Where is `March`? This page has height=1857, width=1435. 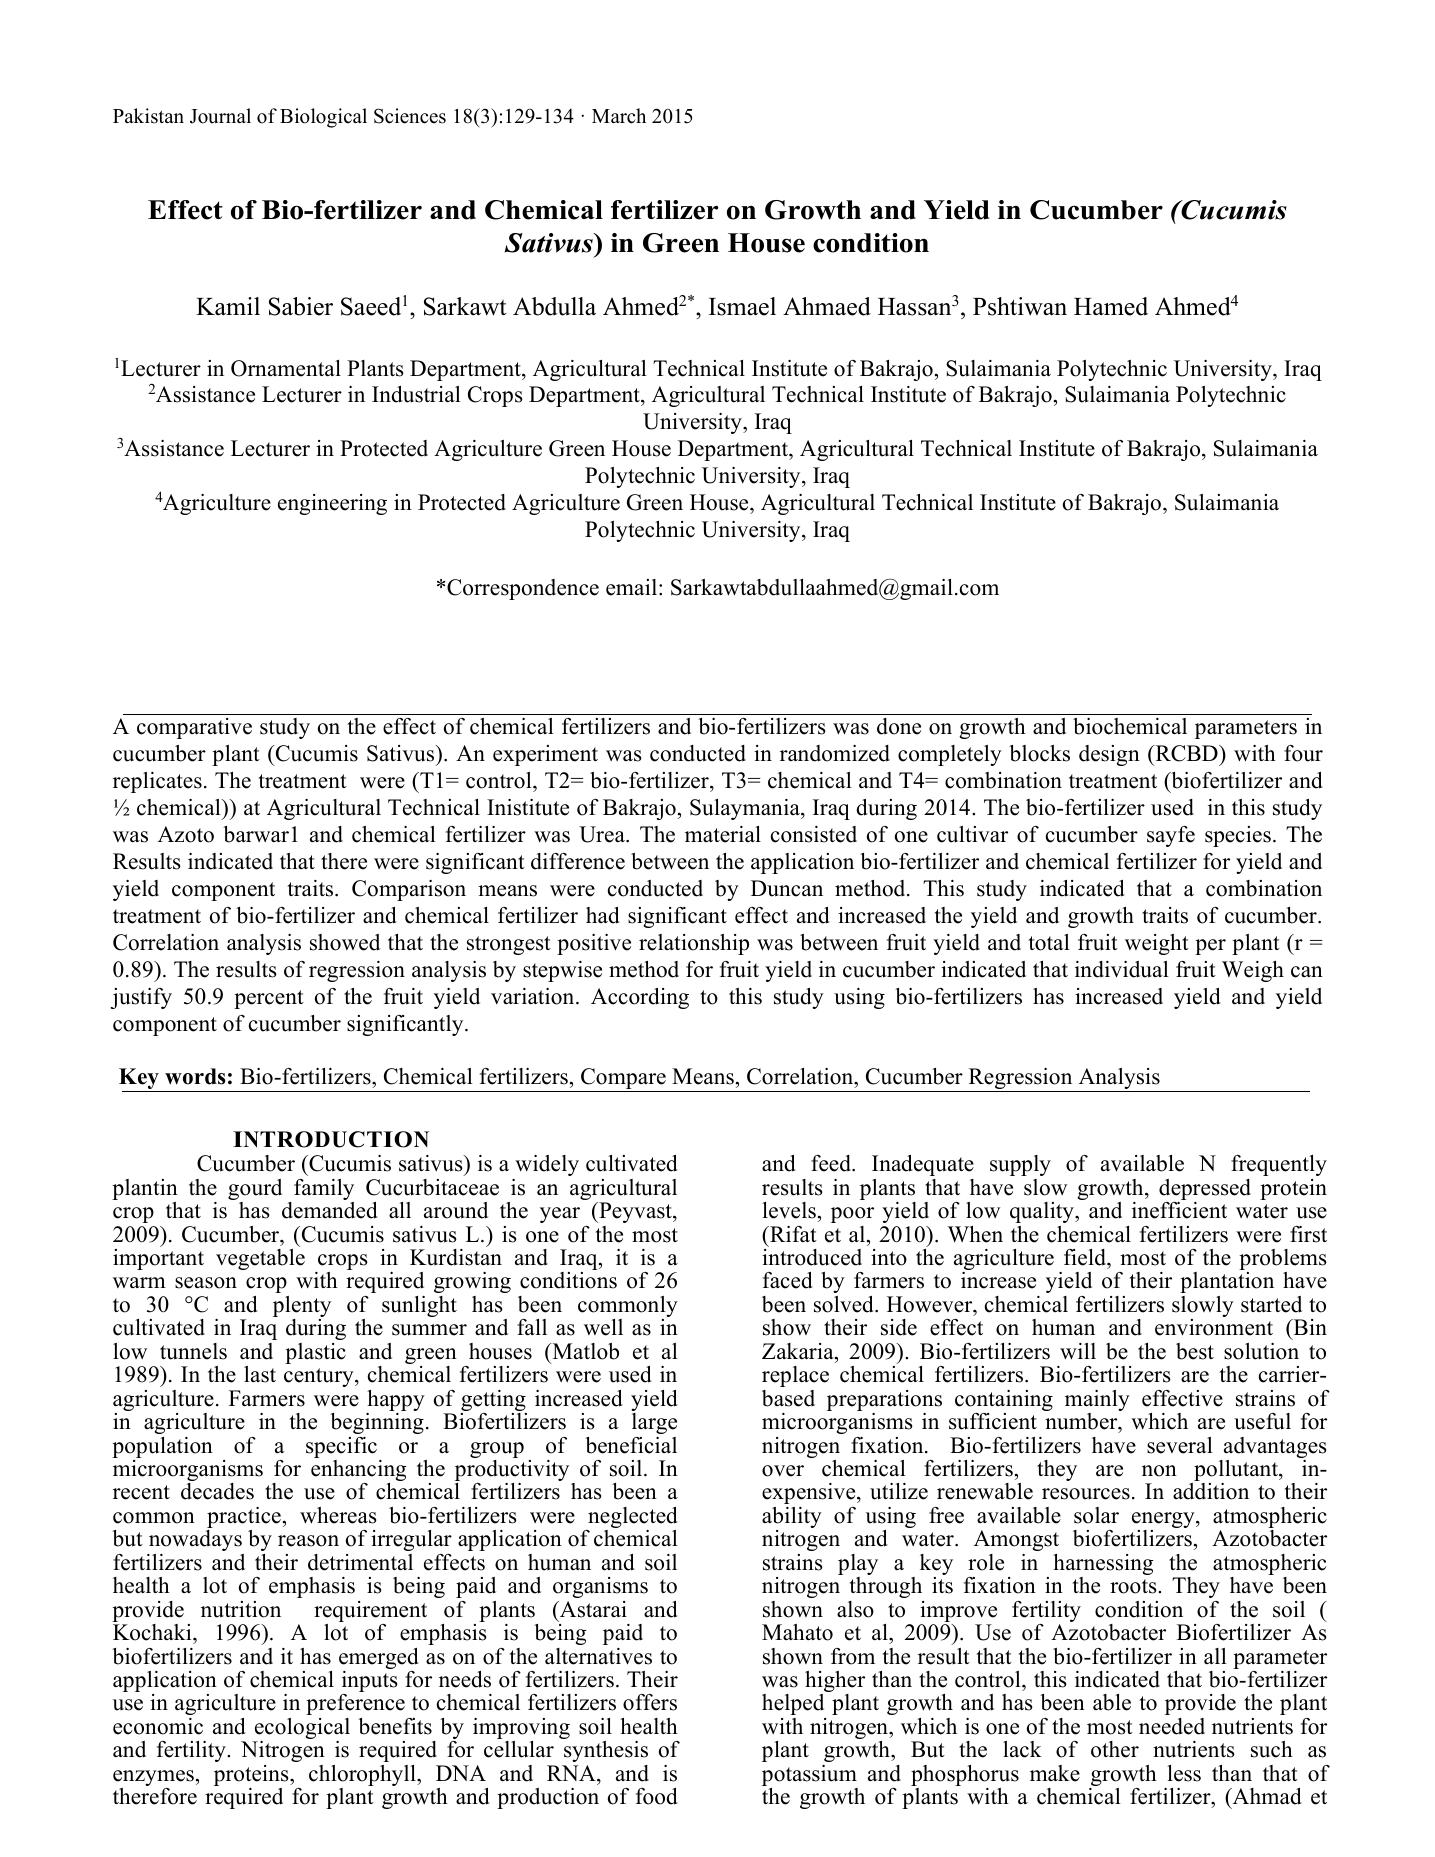 March is located at coordinates (619, 116).
